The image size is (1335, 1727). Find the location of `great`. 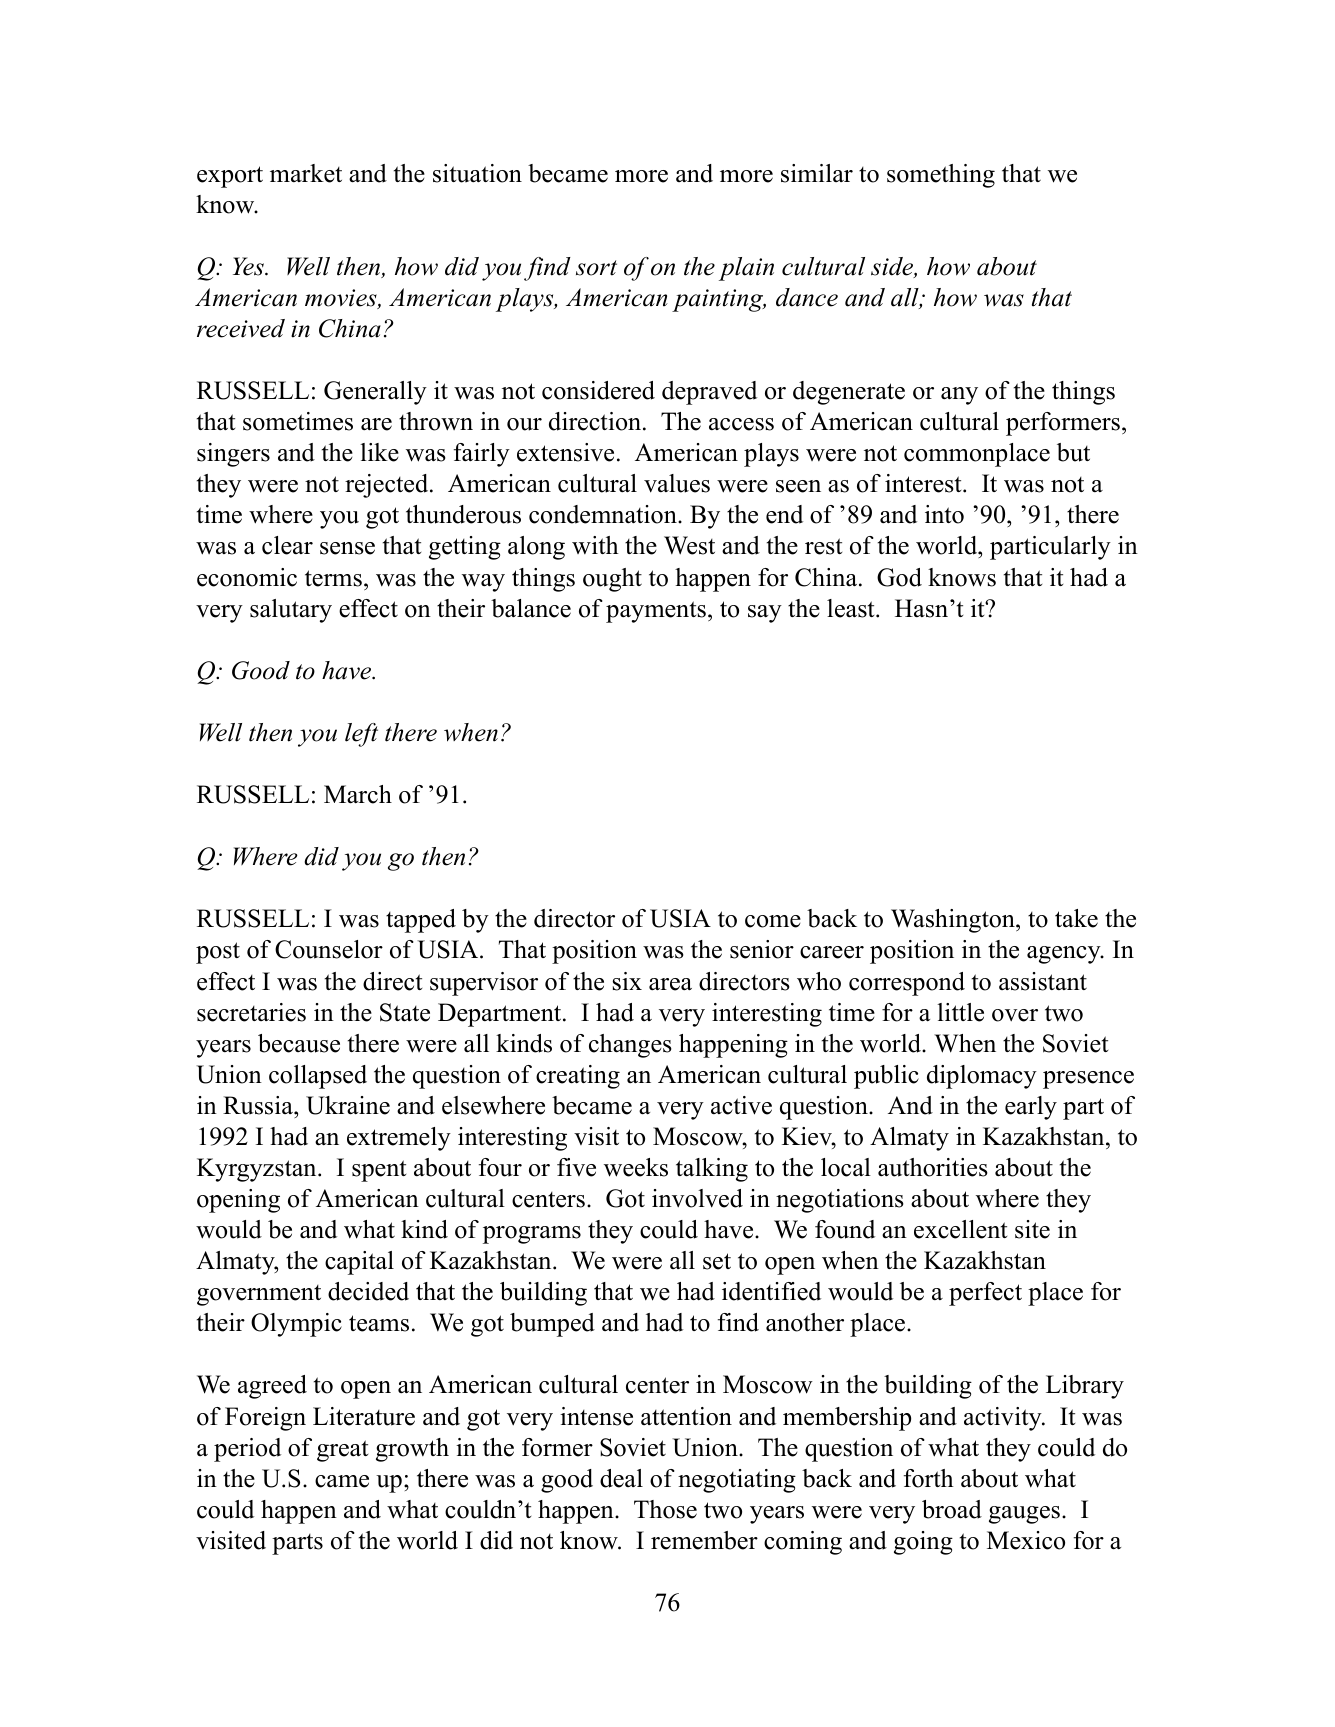

great is located at coordinates (342, 1451).
